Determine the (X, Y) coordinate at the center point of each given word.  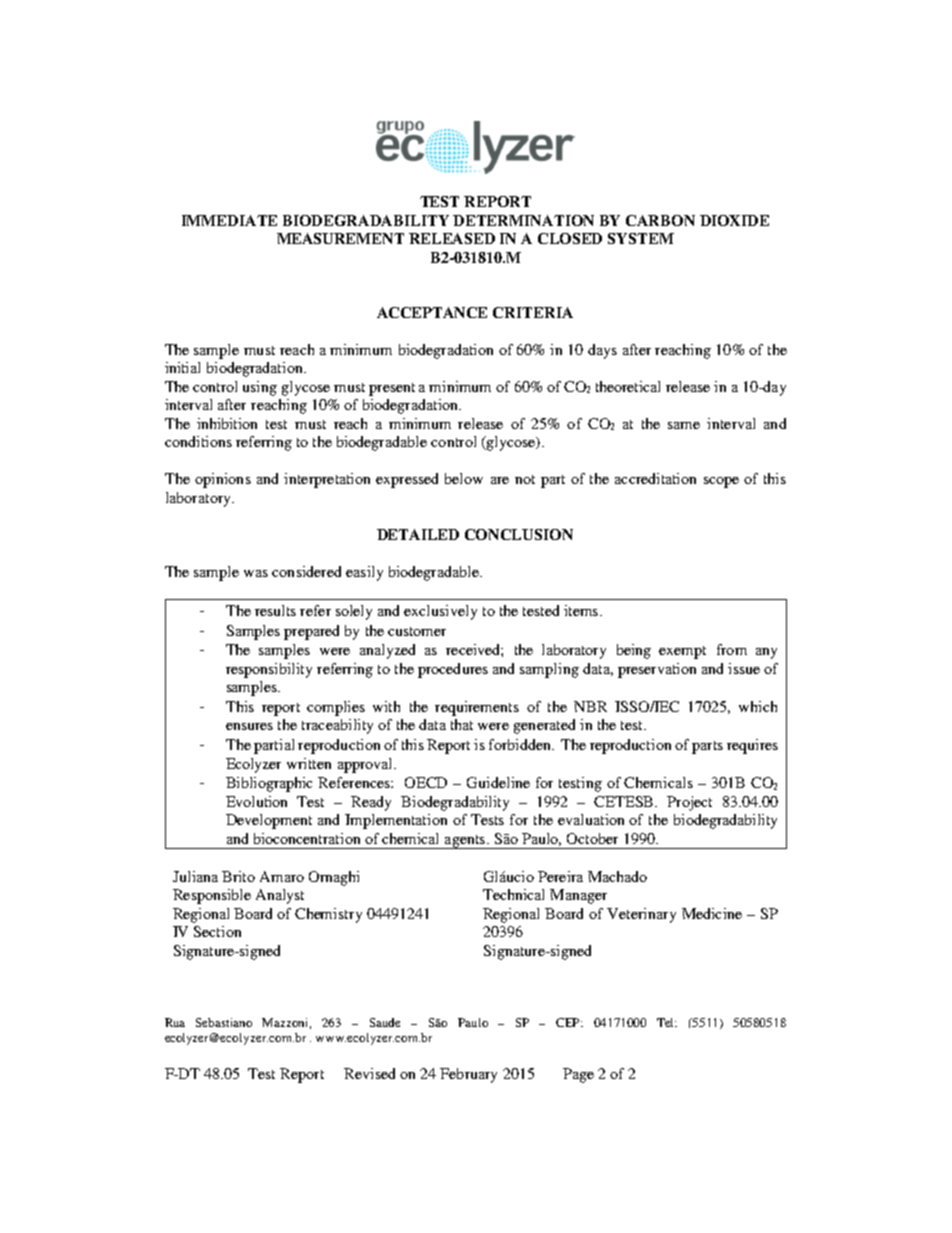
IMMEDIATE (229, 220)
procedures (453, 670)
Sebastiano (224, 1022)
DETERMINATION (523, 220)
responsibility (269, 670)
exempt (682, 652)
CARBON (660, 220)
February (468, 1075)
